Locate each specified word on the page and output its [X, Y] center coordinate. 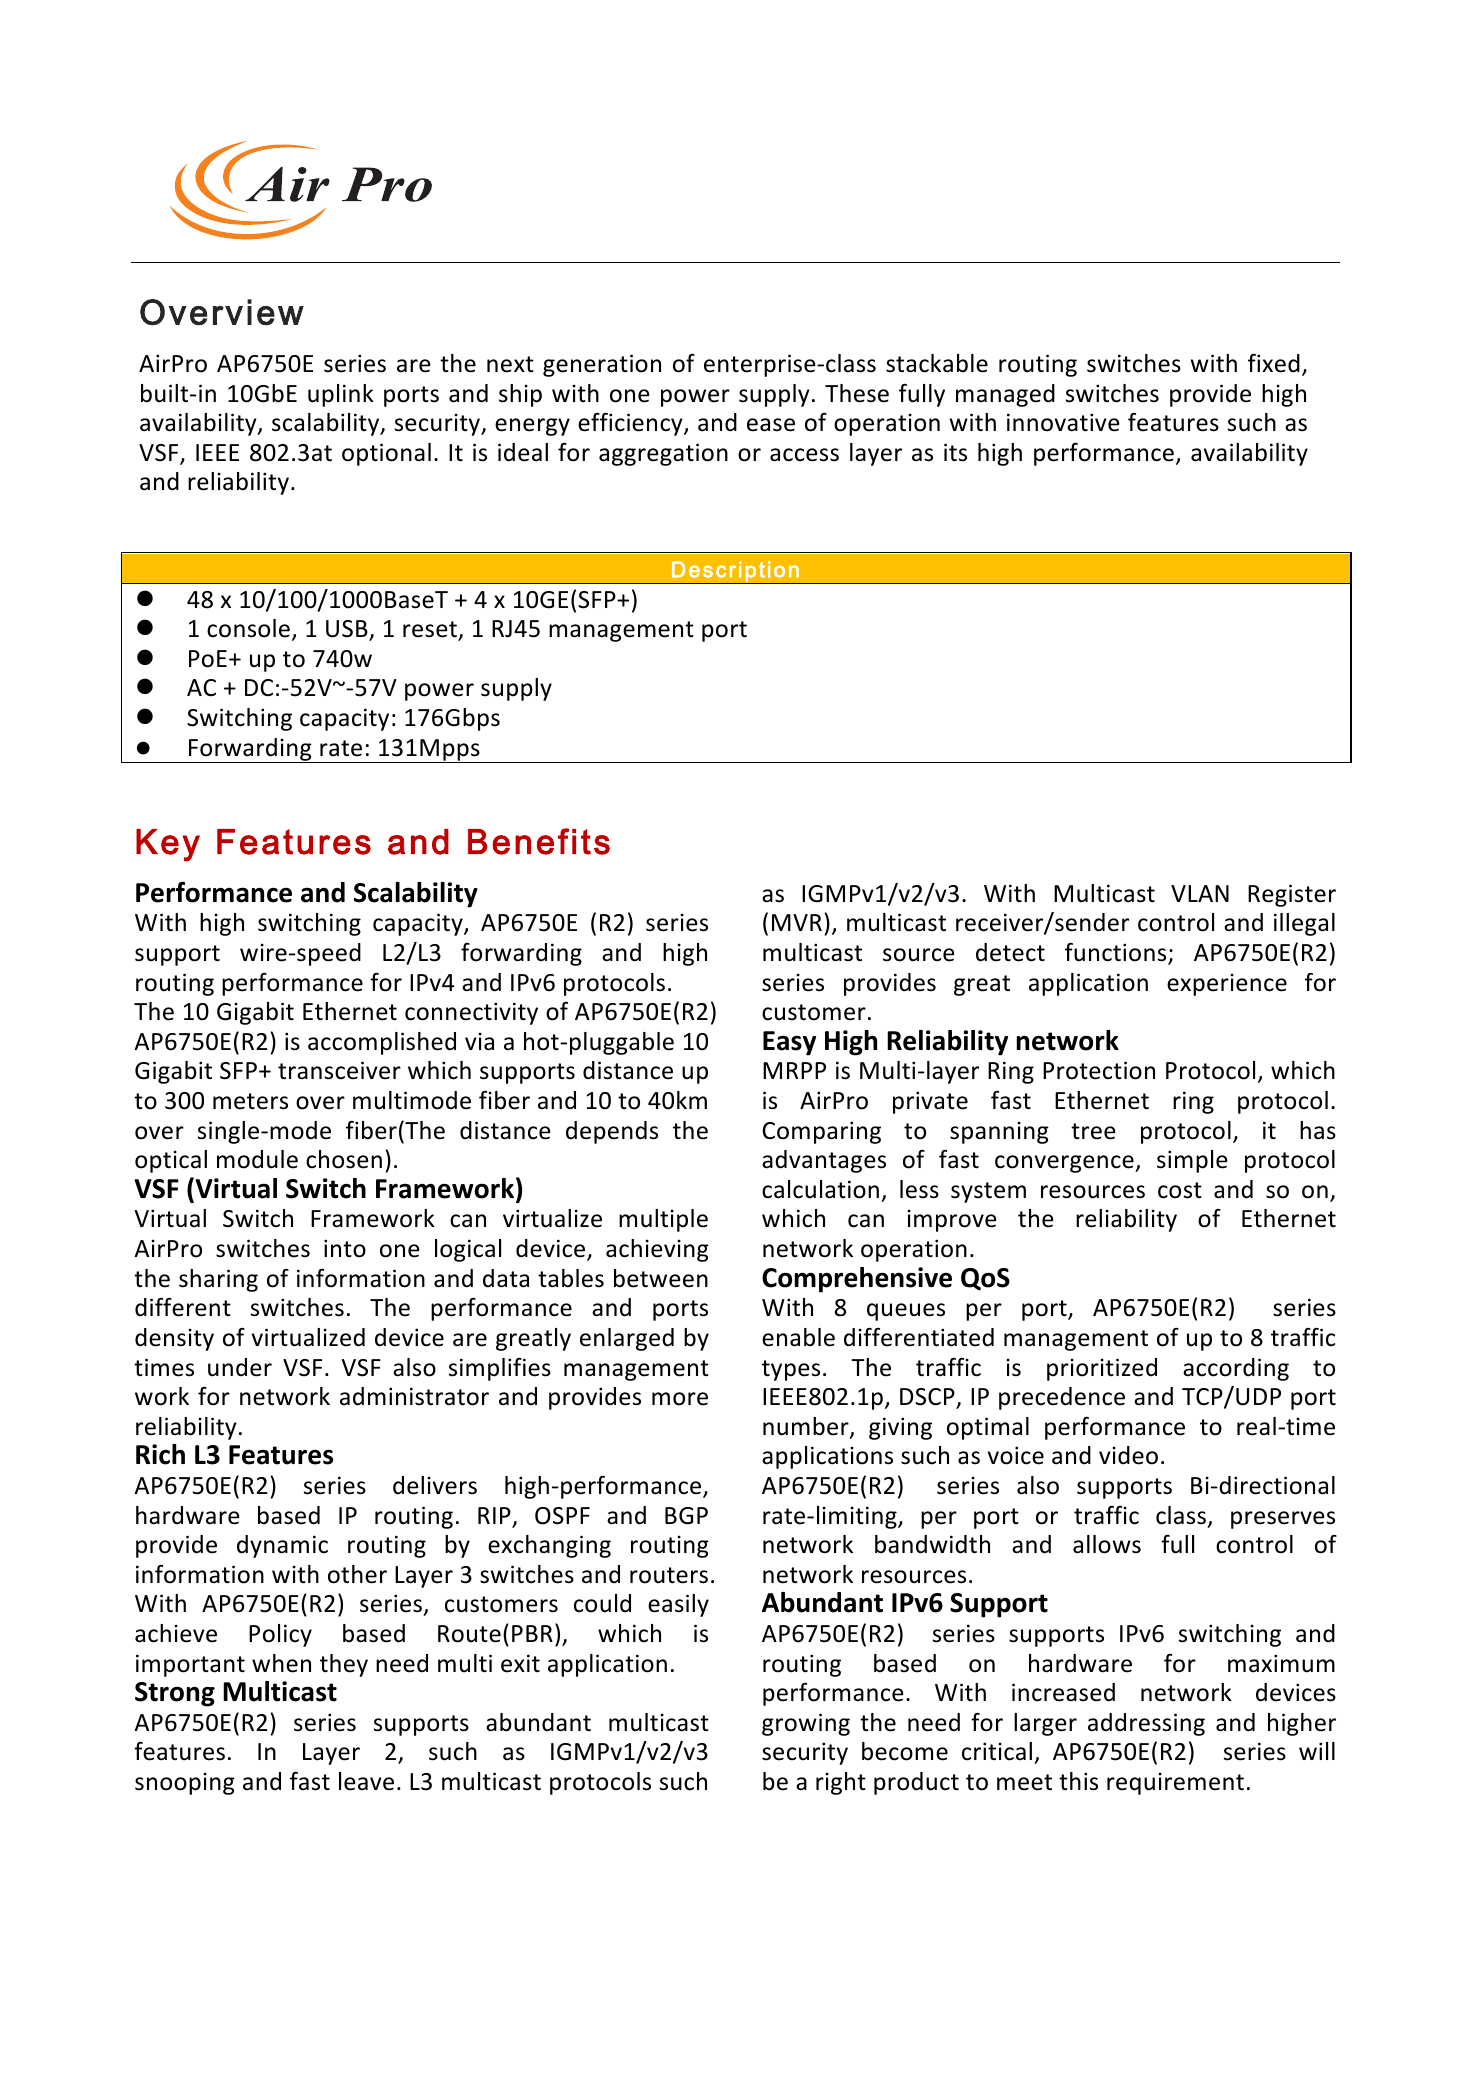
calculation [820, 1189]
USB [348, 630]
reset [431, 630]
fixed [1274, 363]
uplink [341, 395]
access [804, 455]
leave [366, 1781]
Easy [789, 1043]
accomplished [382, 1043]
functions [1117, 953]
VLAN [1200, 893]
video [1128, 1455]
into [345, 1248]
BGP [686, 1516]
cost [1180, 1190]
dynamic [282, 1546]
